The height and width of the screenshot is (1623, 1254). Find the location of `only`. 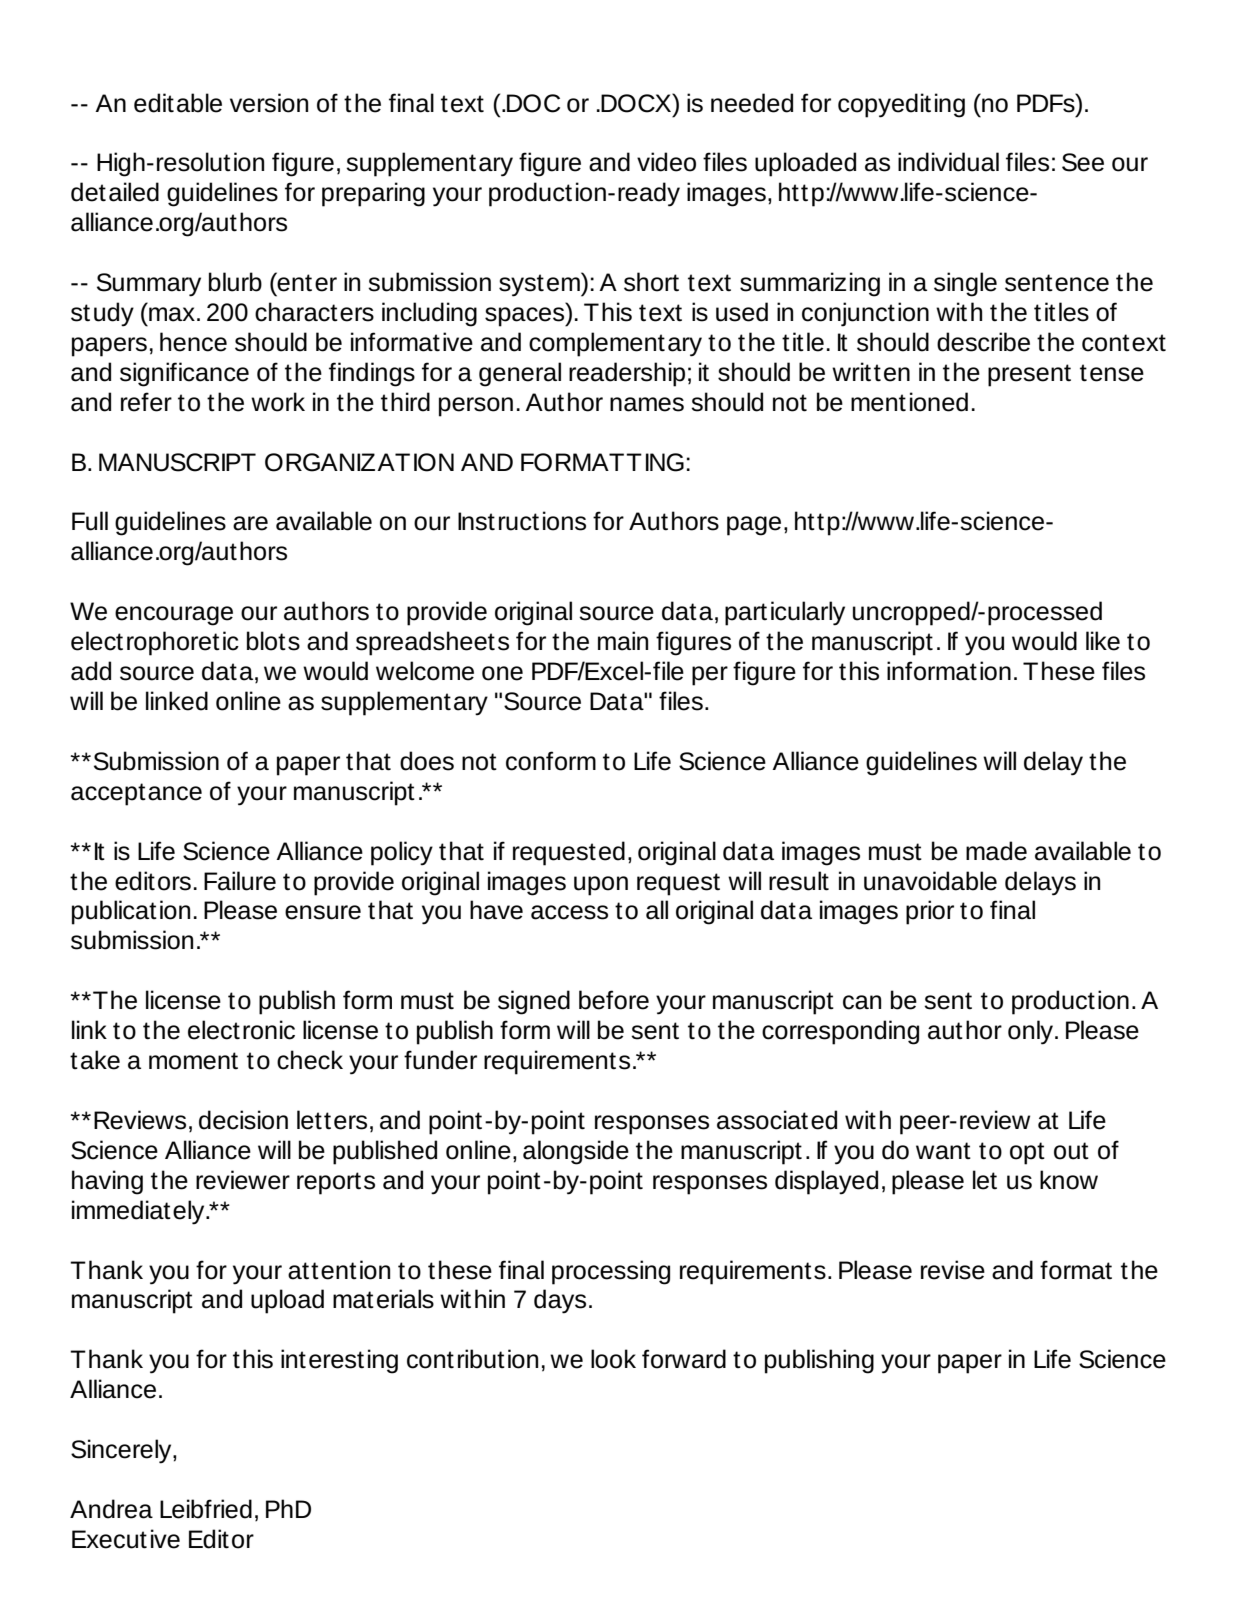

only is located at coordinates (1032, 1032).
